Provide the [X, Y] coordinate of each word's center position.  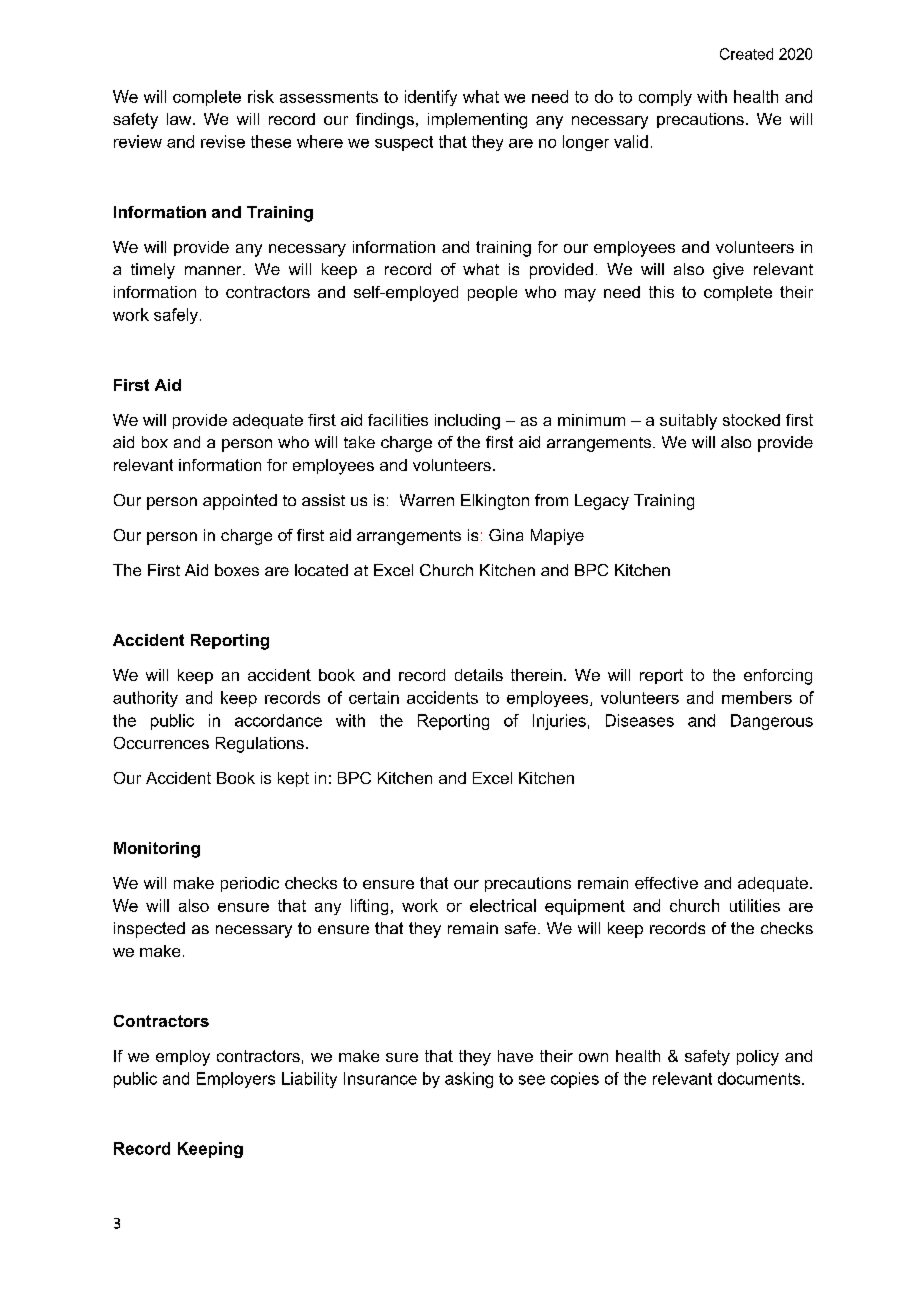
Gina [506, 535]
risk [261, 96]
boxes [237, 570]
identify [431, 98]
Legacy [602, 502]
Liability [309, 1080]
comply [665, 98]
